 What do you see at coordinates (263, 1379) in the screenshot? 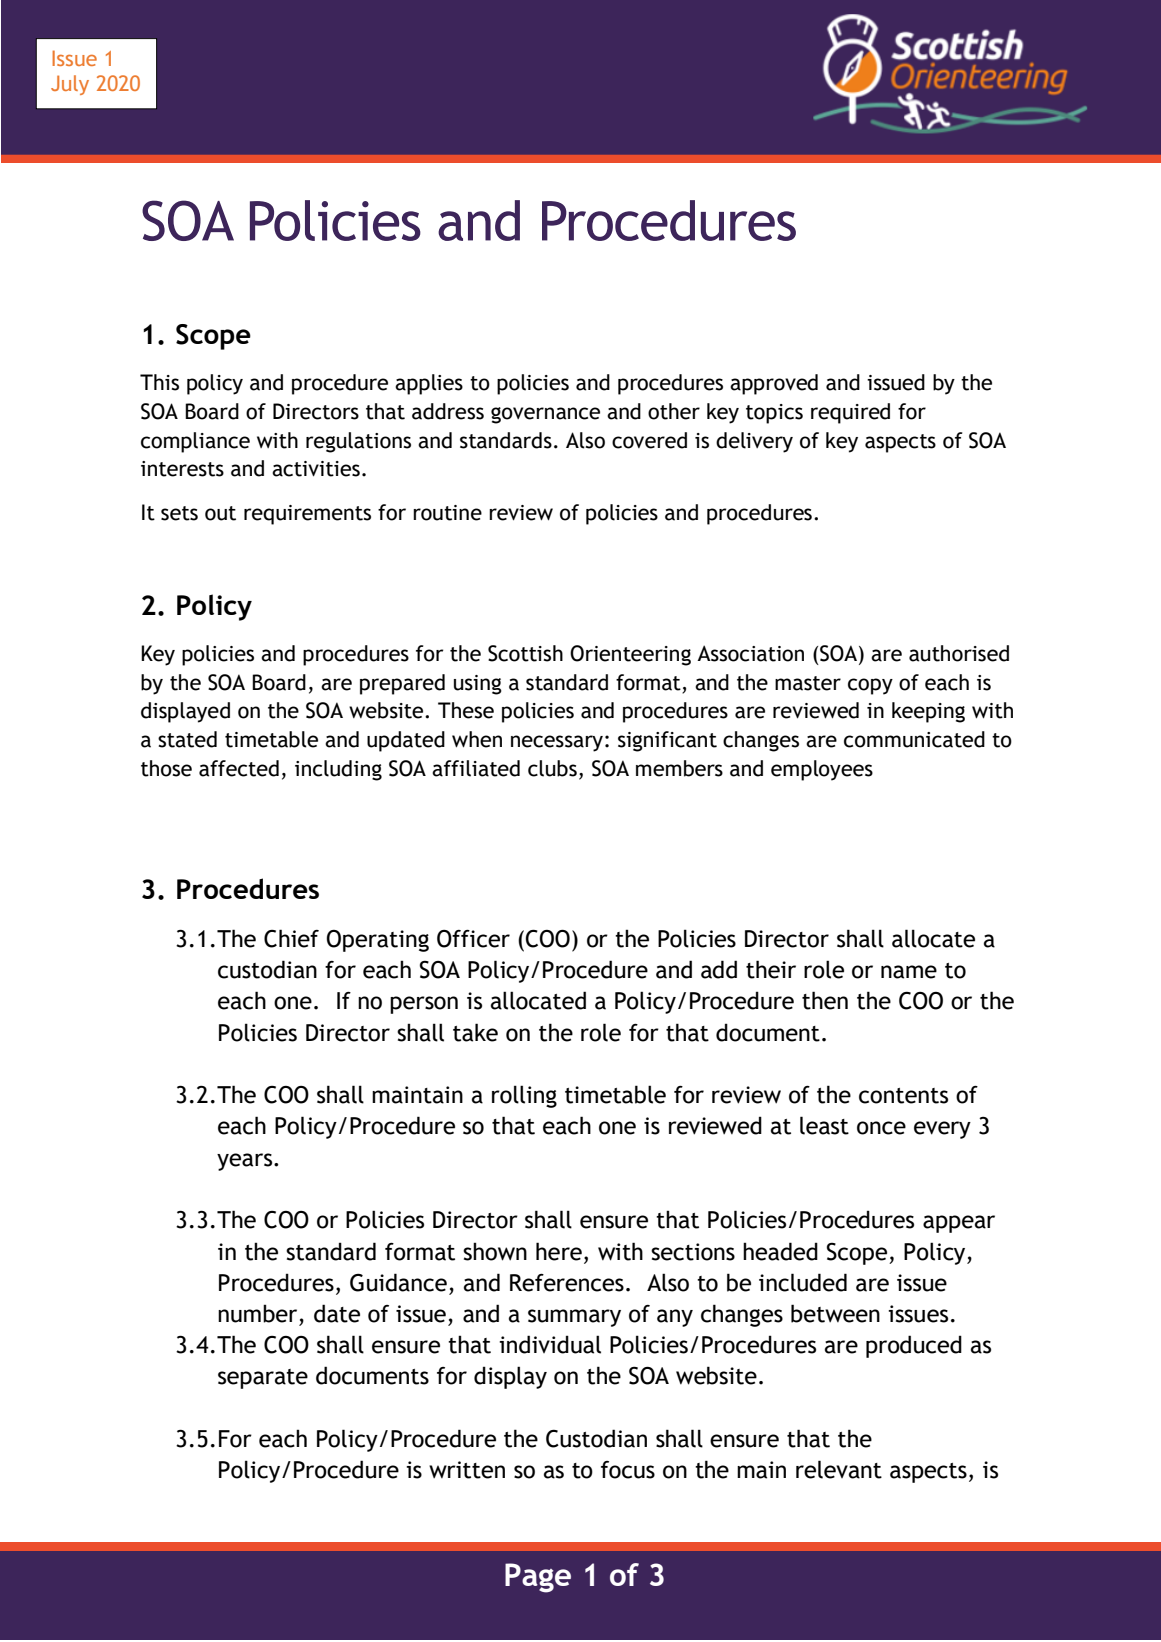
I see `separate` at bounding box center [263, 1379].
